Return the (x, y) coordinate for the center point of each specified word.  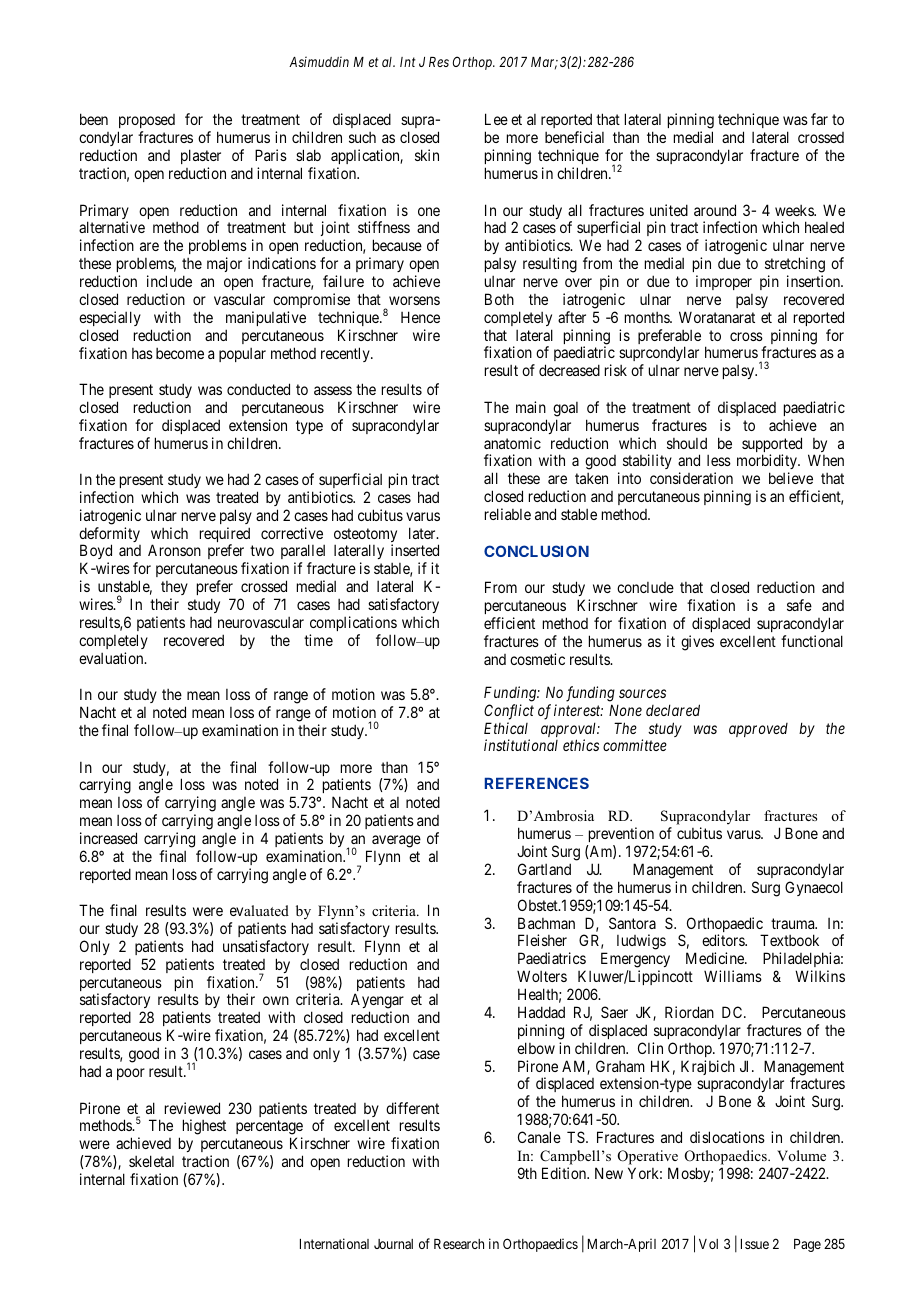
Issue (755, 1244)
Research (459, 1244)
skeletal (151, 1161)
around (715, 210)
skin (427, 155)
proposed (146, 123)
